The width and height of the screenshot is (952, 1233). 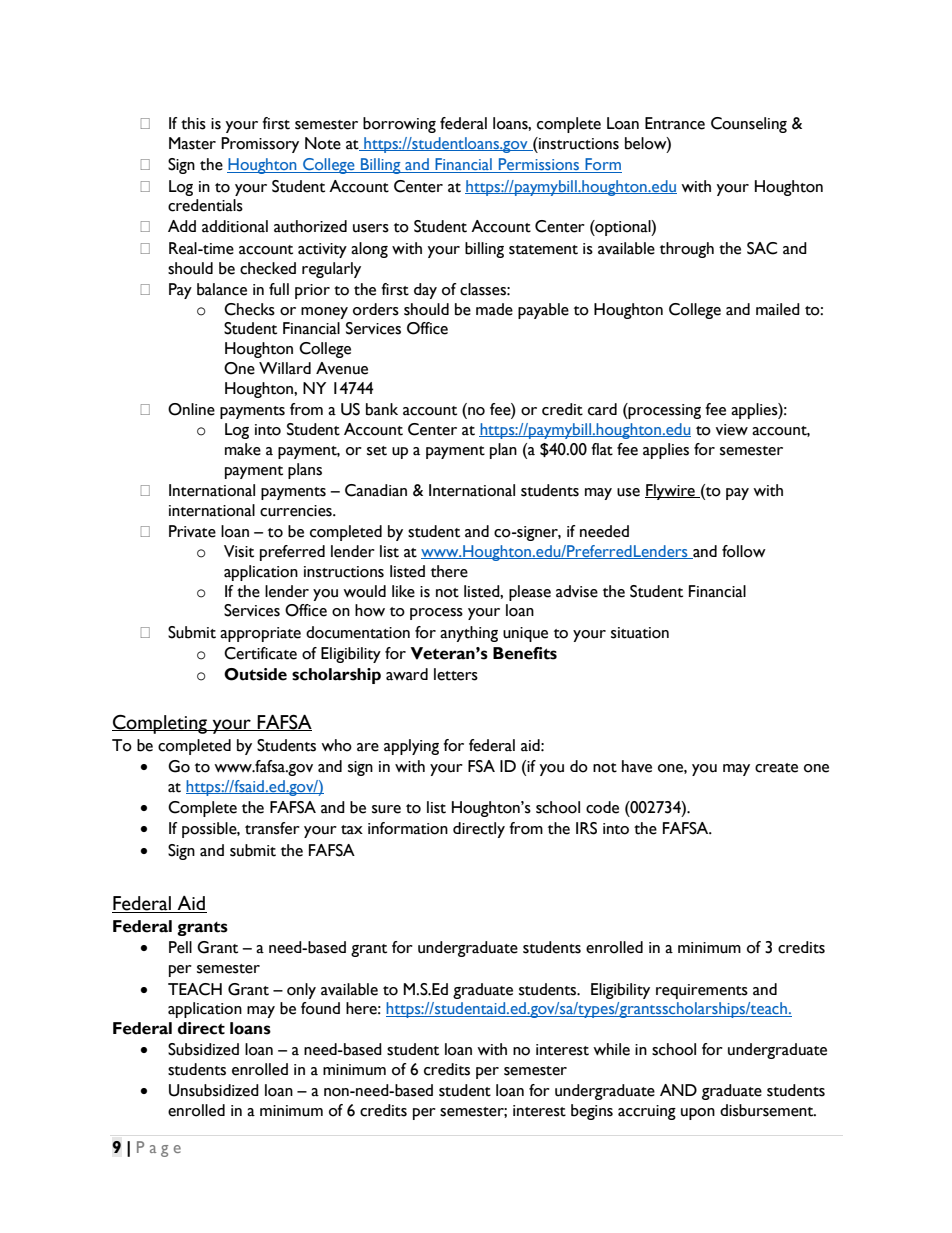 What do you see at coordinates (675, 123) in the screenshot?
I see `Entrance` at bounding box center [675, 123].
